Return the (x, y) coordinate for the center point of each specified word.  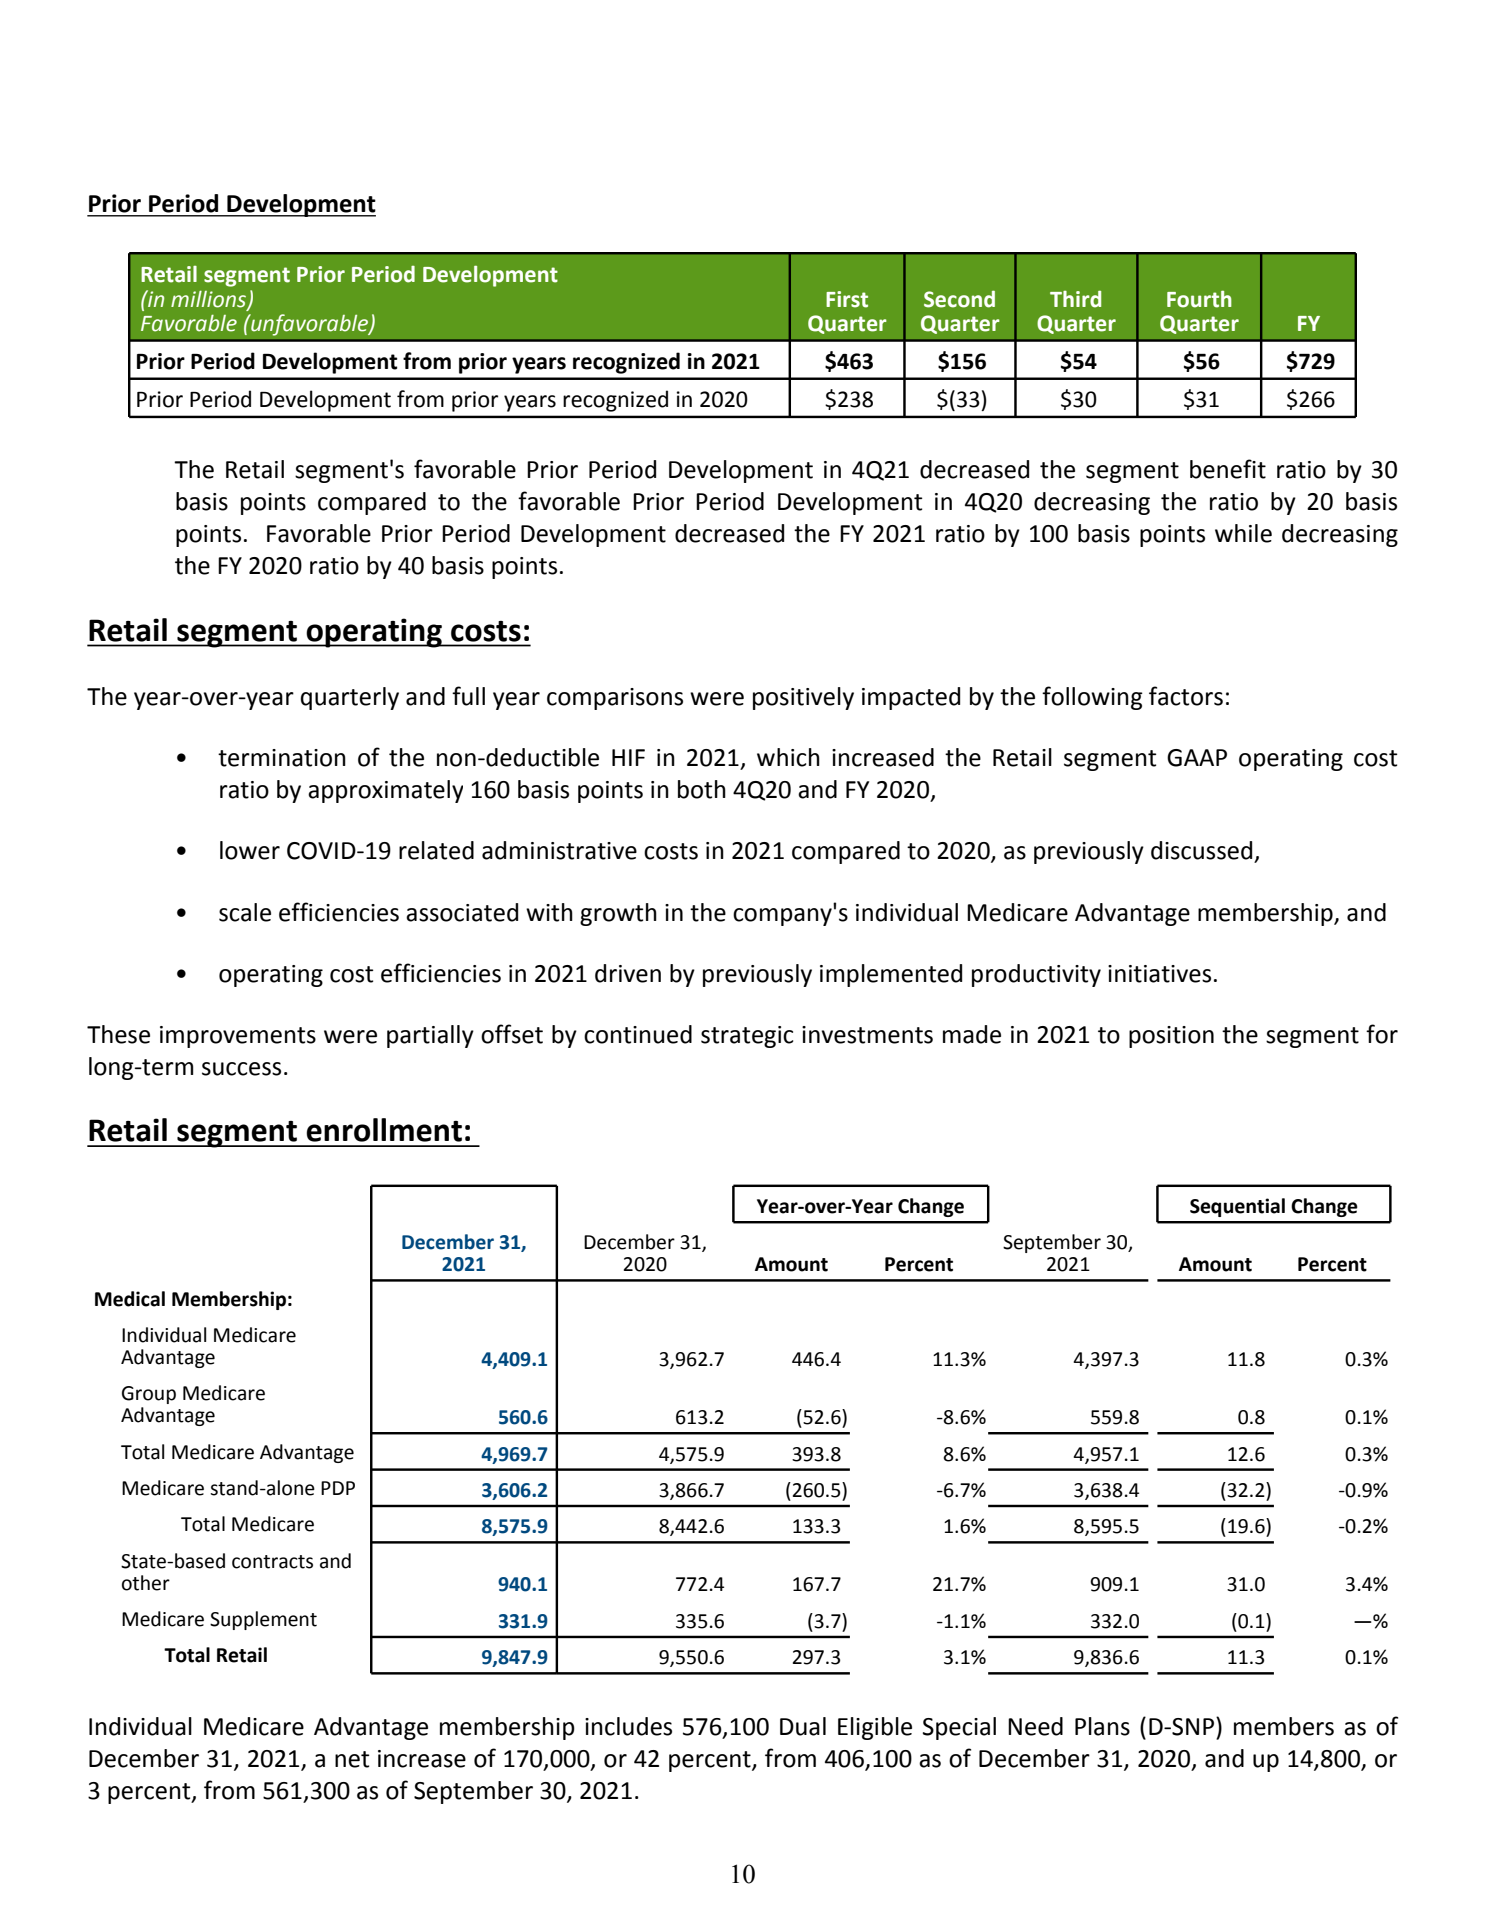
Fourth (1199, 299)
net (352, 1759)
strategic (747, 1037)
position (1171, 1037)
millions (210, 300)
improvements (238, 1037)
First (847, 299)
